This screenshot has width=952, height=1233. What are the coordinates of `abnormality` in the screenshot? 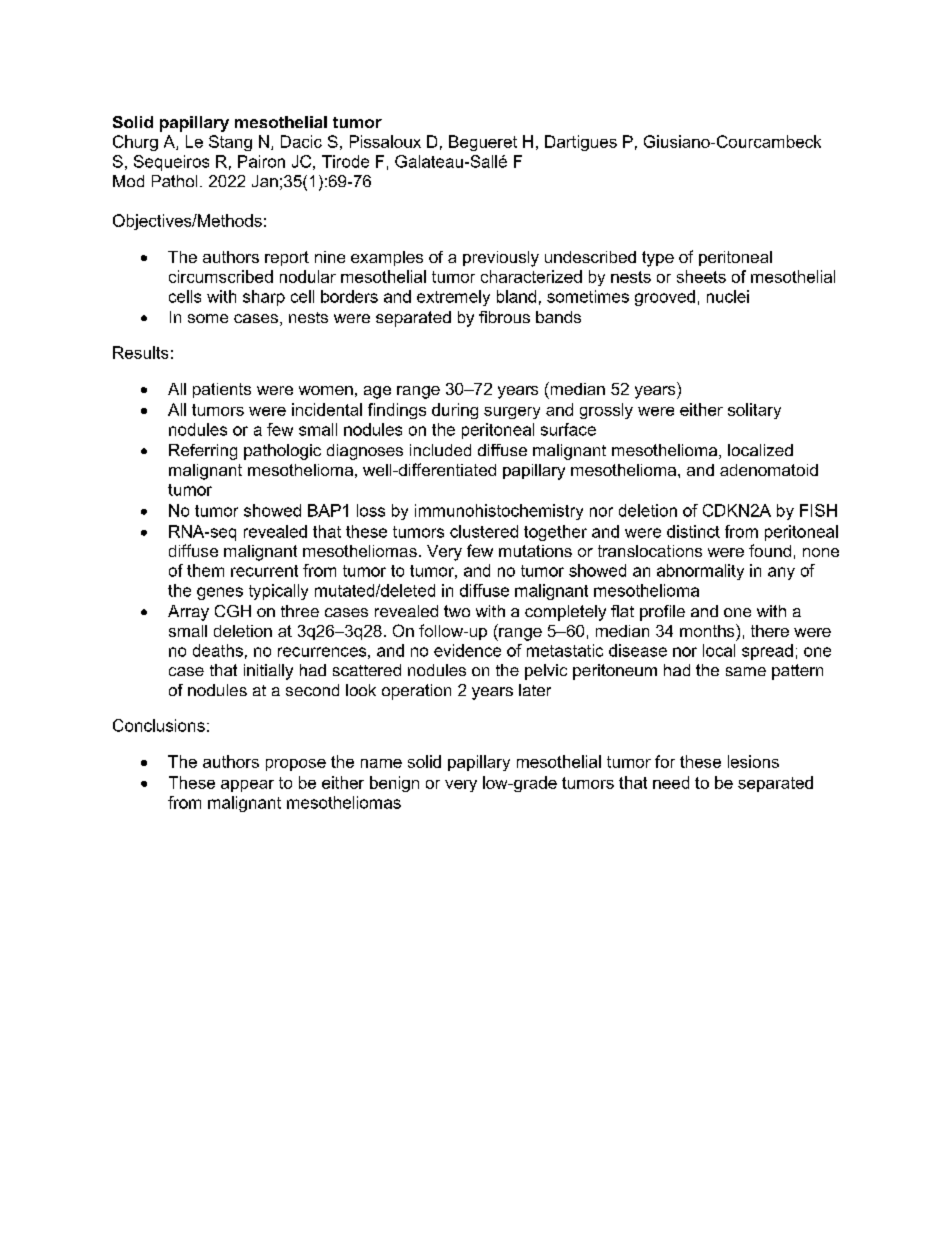 It's located at (700, 572).
